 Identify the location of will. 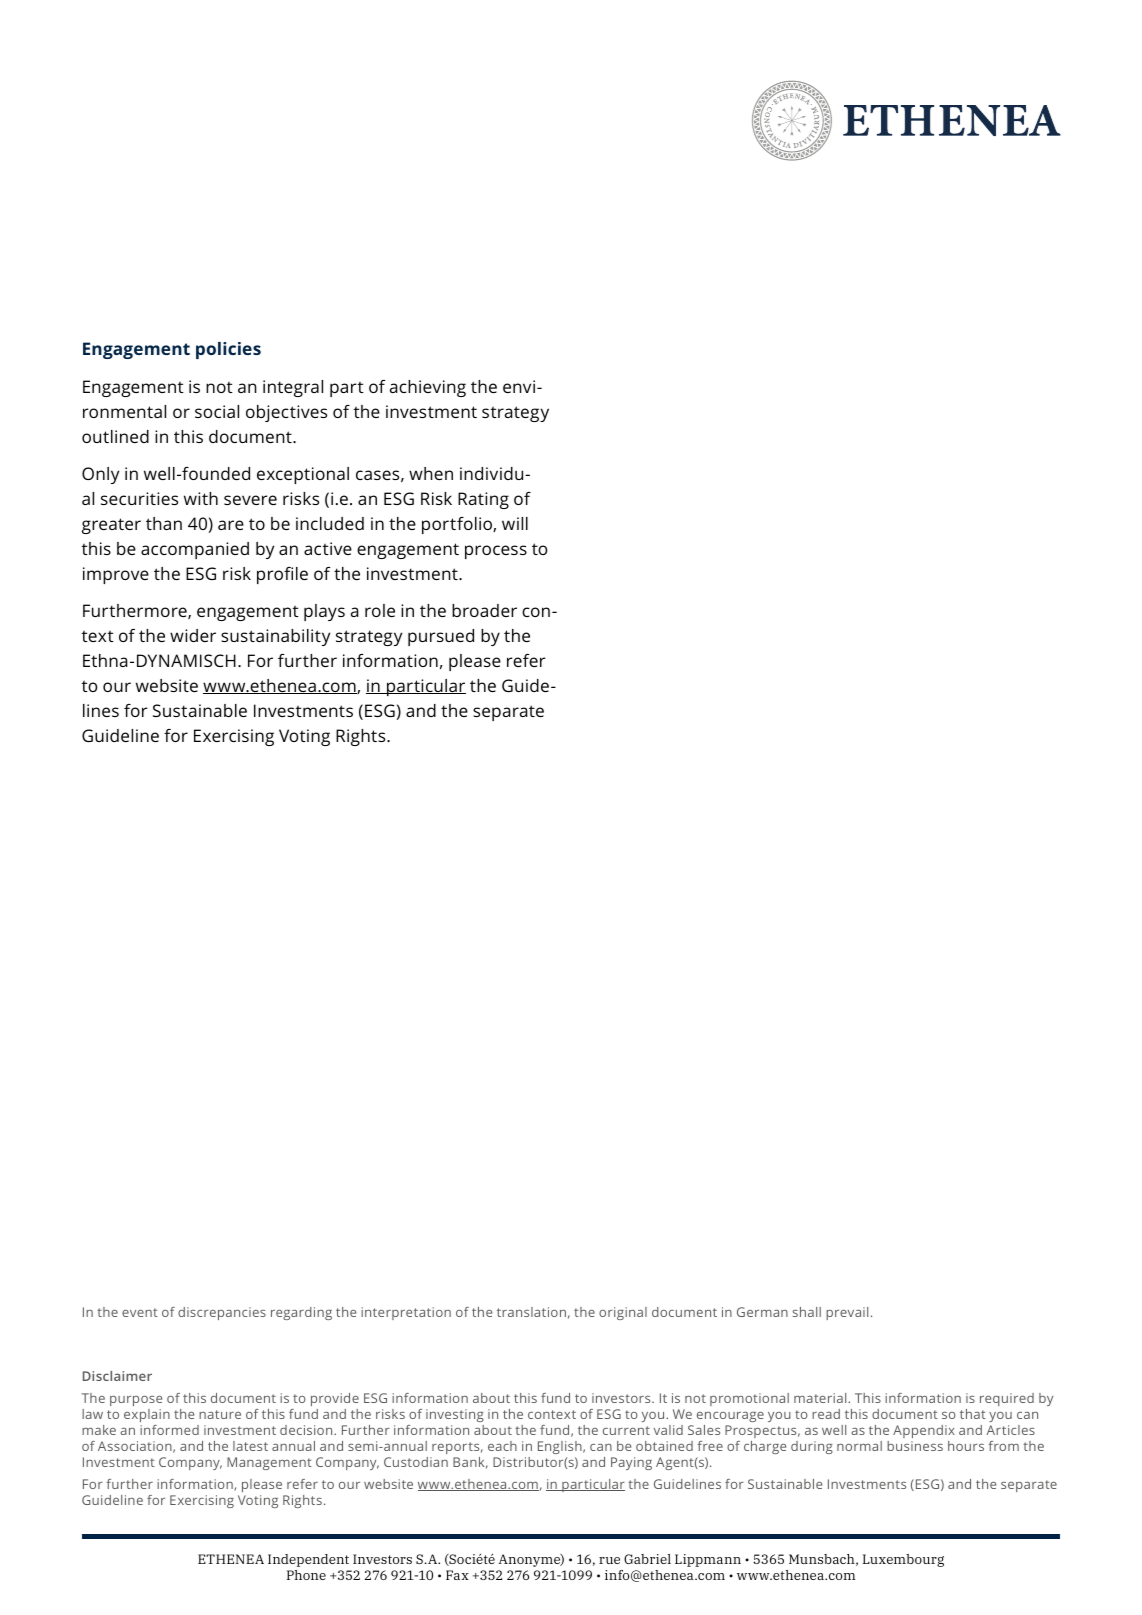
(515, 523).
